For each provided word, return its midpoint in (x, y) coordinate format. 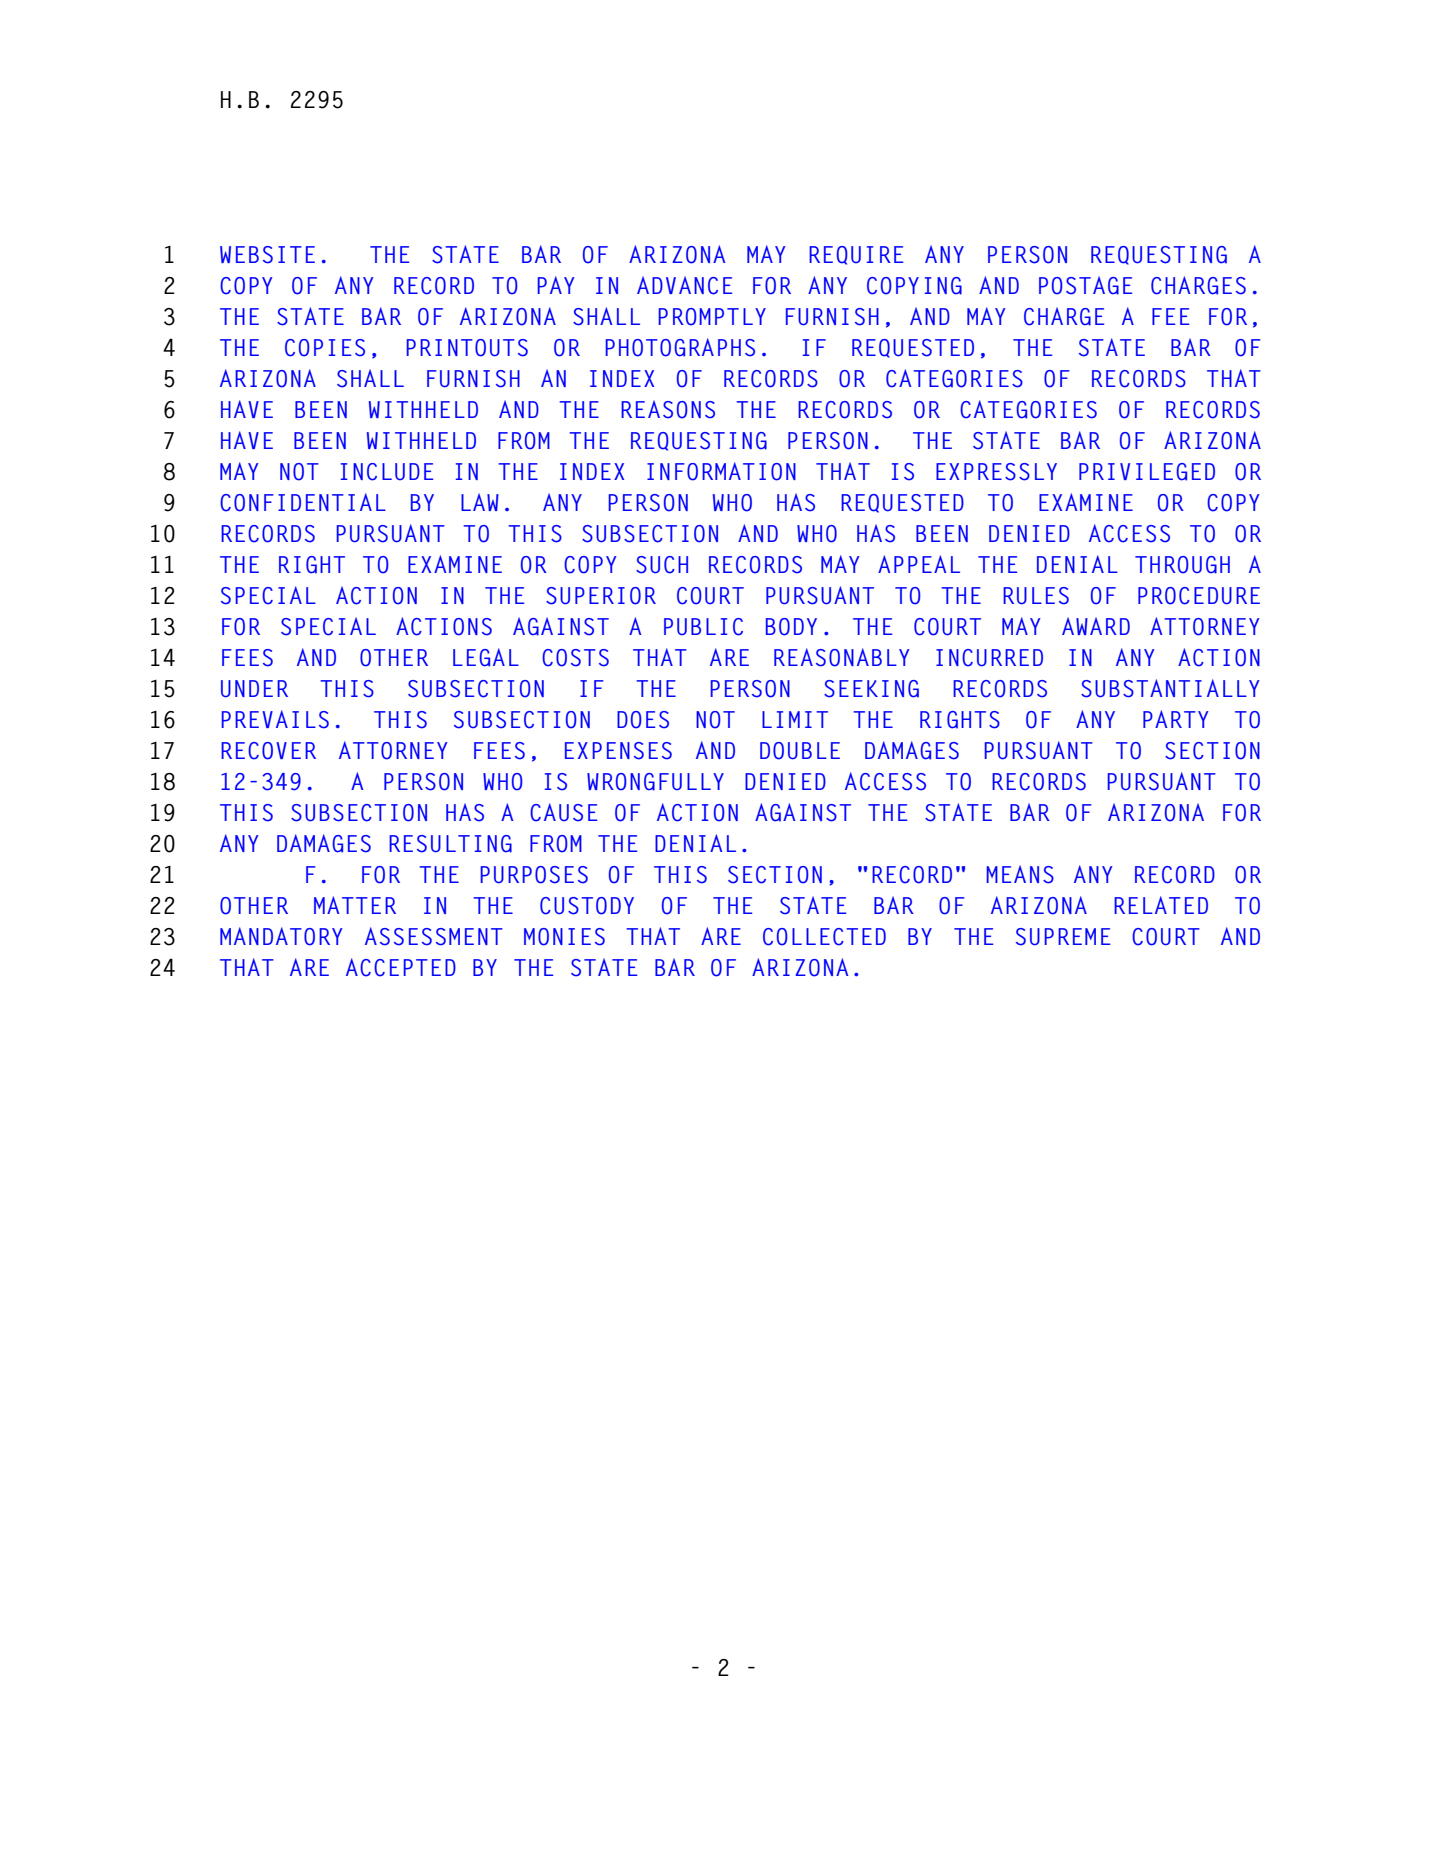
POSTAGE (1085, 285)
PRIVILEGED (1147, 472)
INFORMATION (721, 471)
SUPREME (1063, 937)
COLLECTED (824, 937)
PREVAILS (275, 719)
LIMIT (795, 719)
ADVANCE (684, 285)
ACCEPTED (401, 967)
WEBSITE (267, 255)
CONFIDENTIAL (303, 502)
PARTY (1176, 719)
